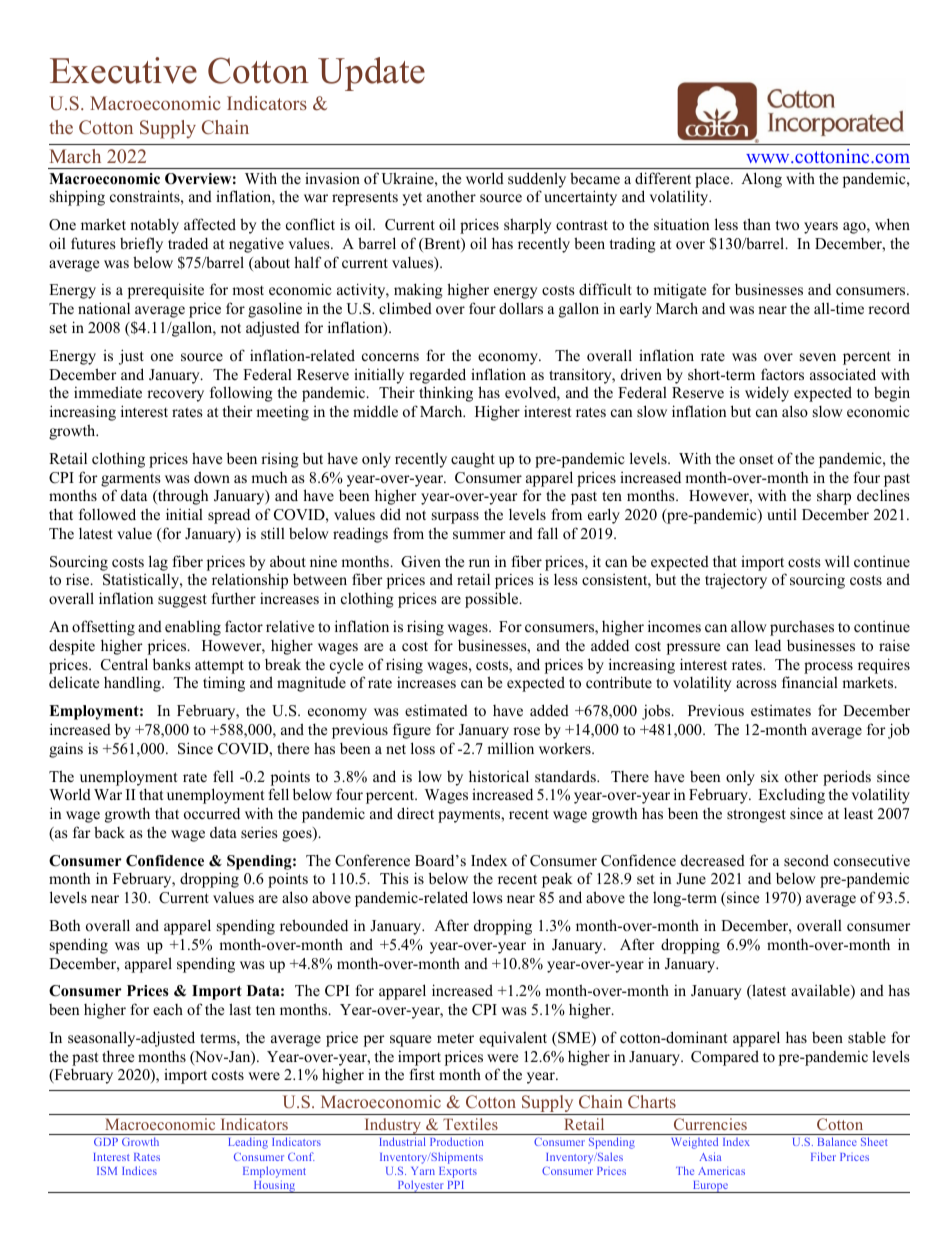  I want to click on regarded, so click(437, 376).
